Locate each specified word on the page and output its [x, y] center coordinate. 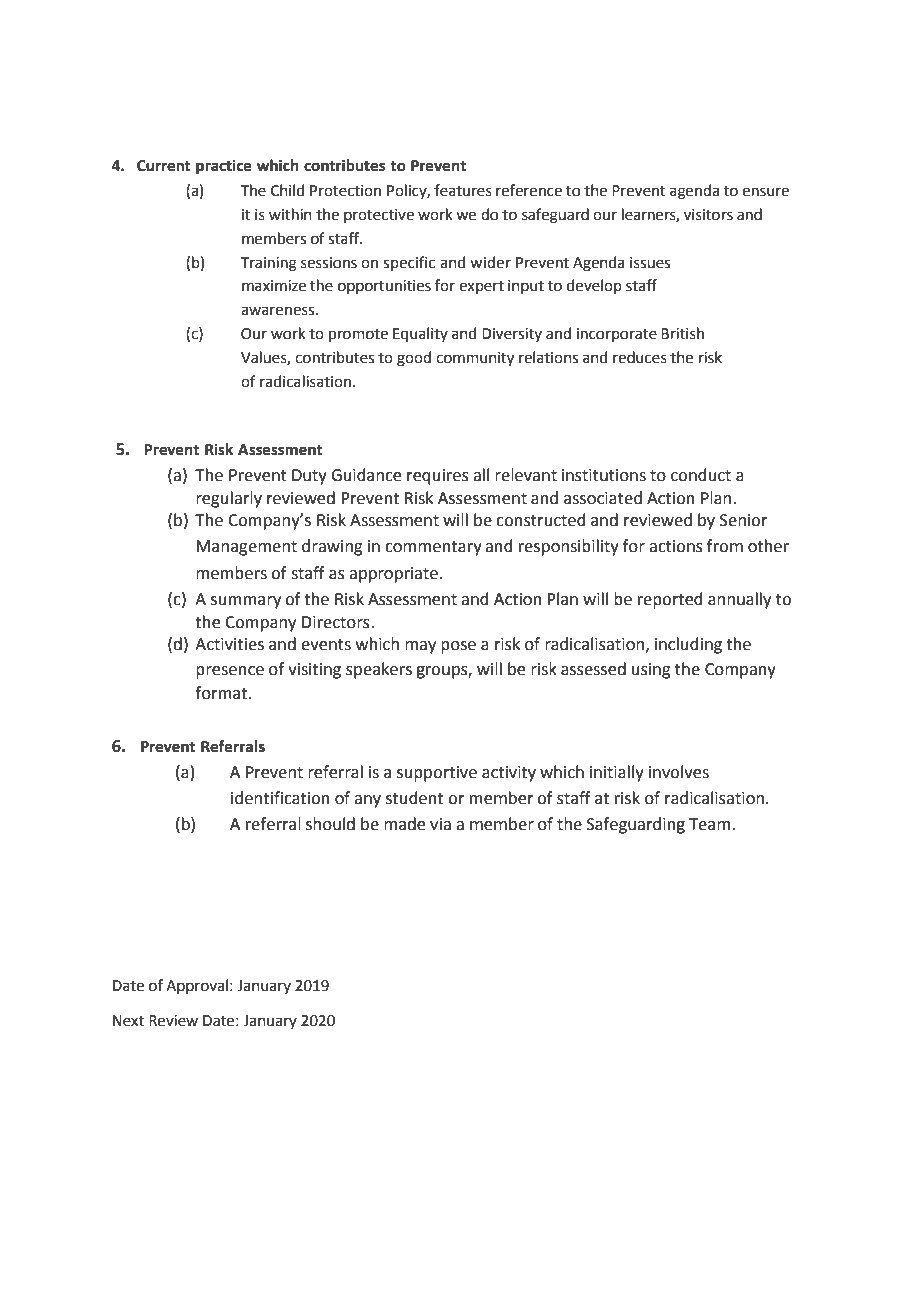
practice [224, 167]
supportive [437, 774]
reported [670, 600]
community [475, 359]
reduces [640, 357]
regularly [229, 499]
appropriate [393, 575]
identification [280, 798]
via [440, 824]
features [463, 190]
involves [679, 772]
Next [128, 1021]
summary [246, 602]
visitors [708, 215]
